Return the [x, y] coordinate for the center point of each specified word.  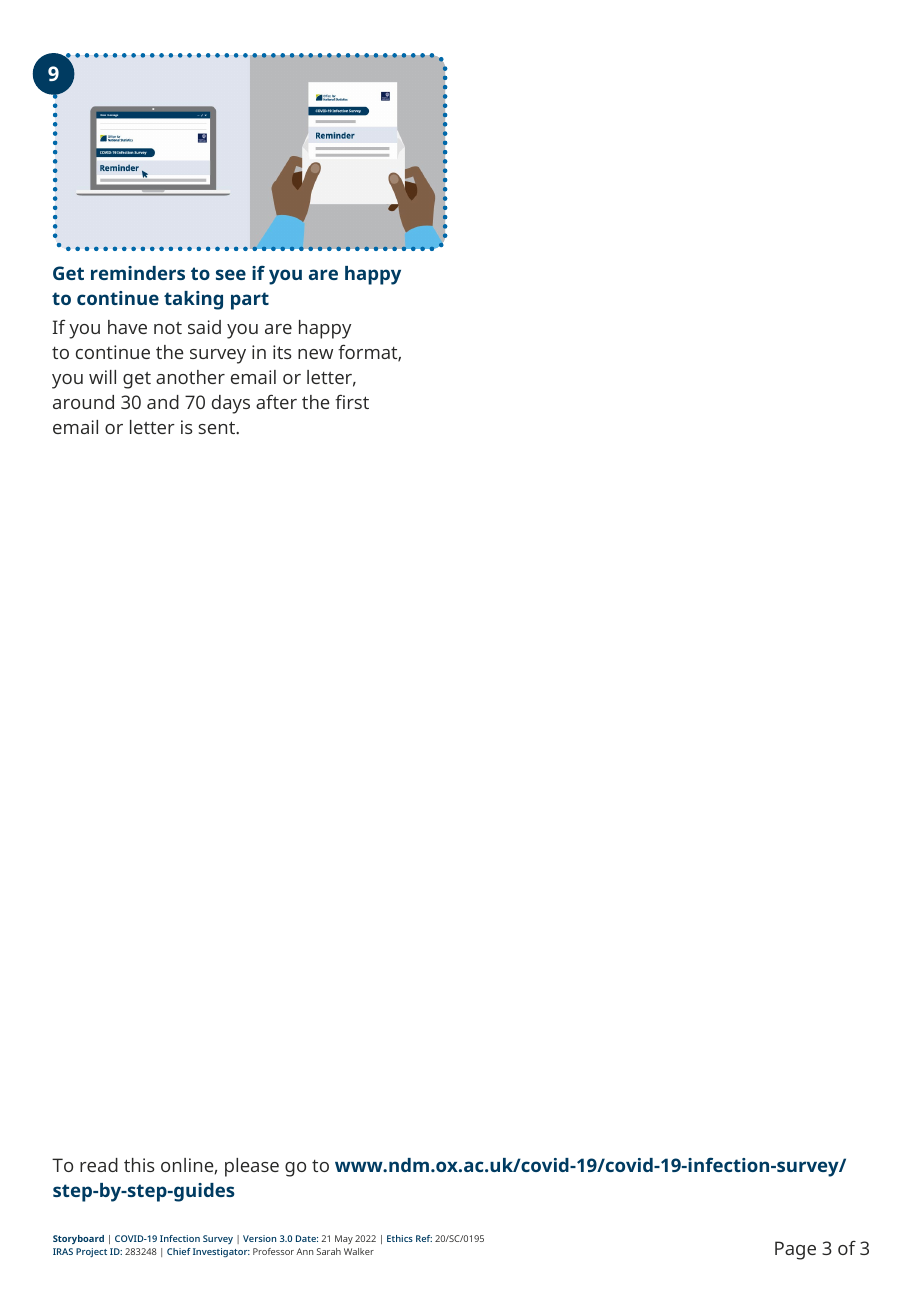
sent [217, 427]
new [315, 354]
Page [795, 1250]
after [276, 401]
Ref [424, 1238]
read [99, 1165]
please [252, 1167]
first [352, 401]
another [190, 377]
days [231, 404]
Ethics [400, 1238]
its [282, 352]
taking [193, 300]
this [139, 1165]
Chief [179, 1251]
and [163, 402]
